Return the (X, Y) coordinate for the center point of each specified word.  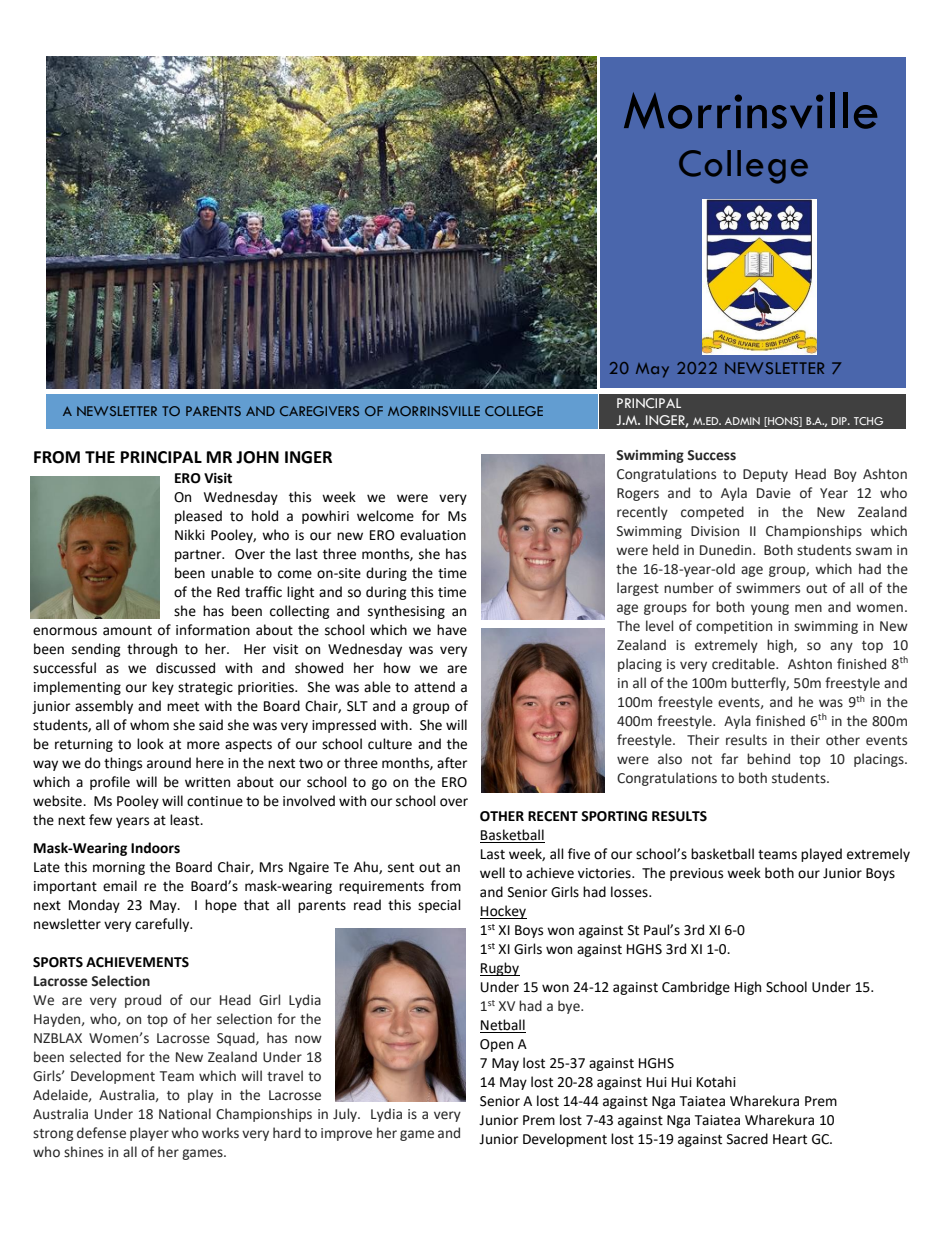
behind (768, 759)
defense (101, 1133)
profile (110, 783)
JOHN (257, 457)
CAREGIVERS (319, 411)
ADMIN (742, 421)
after (452, 763)
